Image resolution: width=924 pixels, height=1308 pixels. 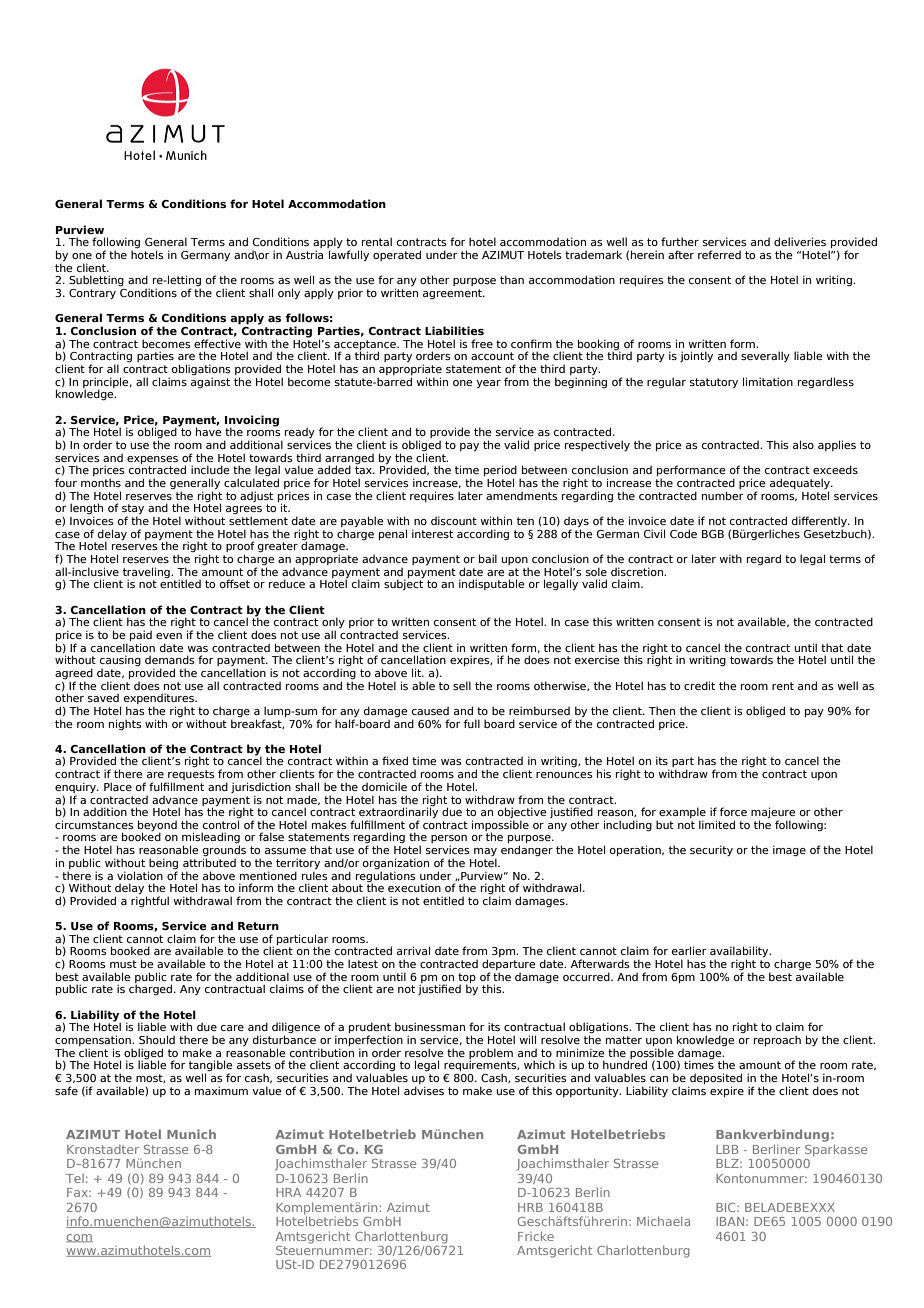 I want to click on stay, so click(x=133, y=510).
